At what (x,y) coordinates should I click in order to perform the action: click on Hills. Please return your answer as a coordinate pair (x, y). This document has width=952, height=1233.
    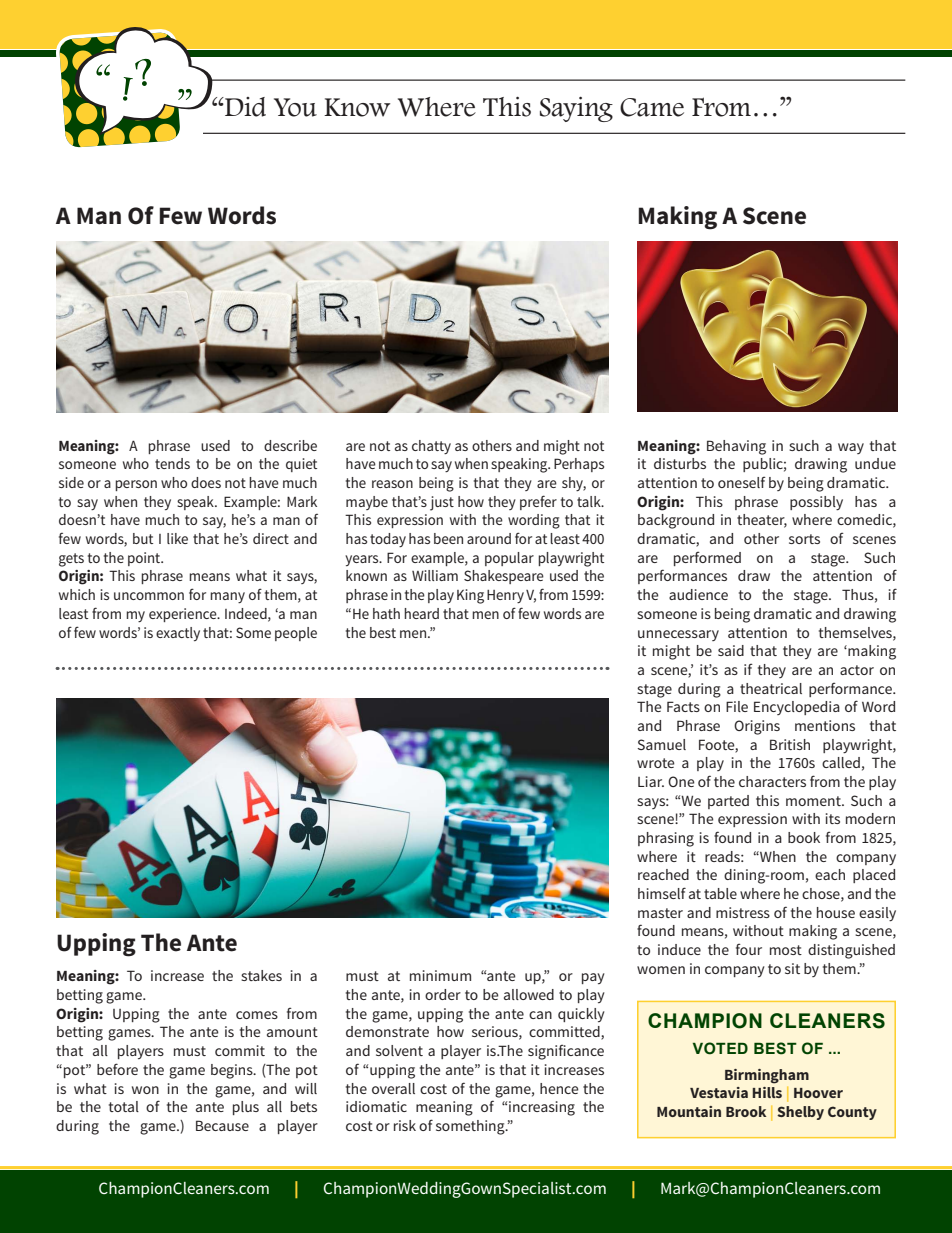
    Looking at the image, I should click on (767, 1092).
